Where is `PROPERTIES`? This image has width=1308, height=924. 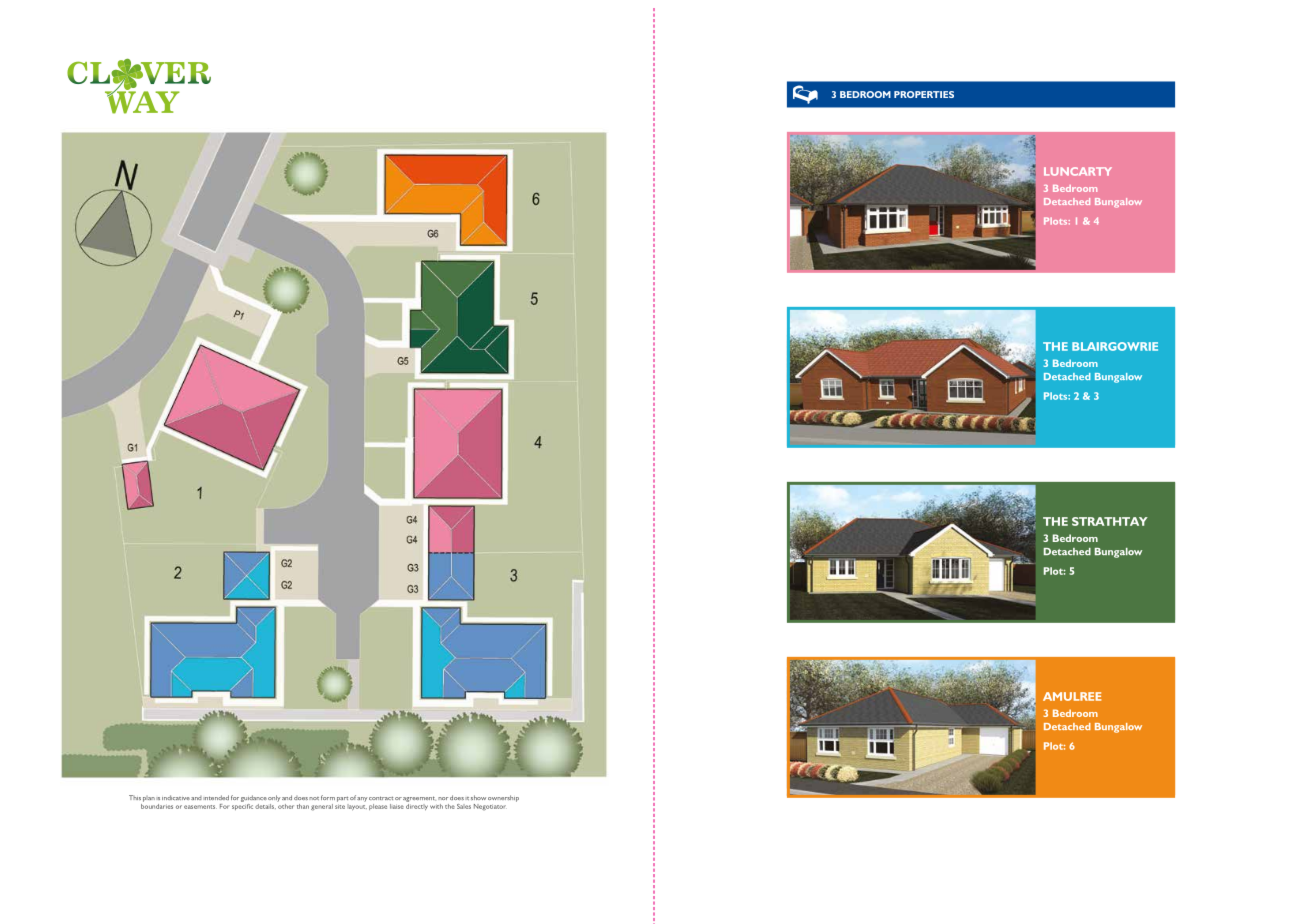
PROPERTIES is located at coordinates (924, 94).
